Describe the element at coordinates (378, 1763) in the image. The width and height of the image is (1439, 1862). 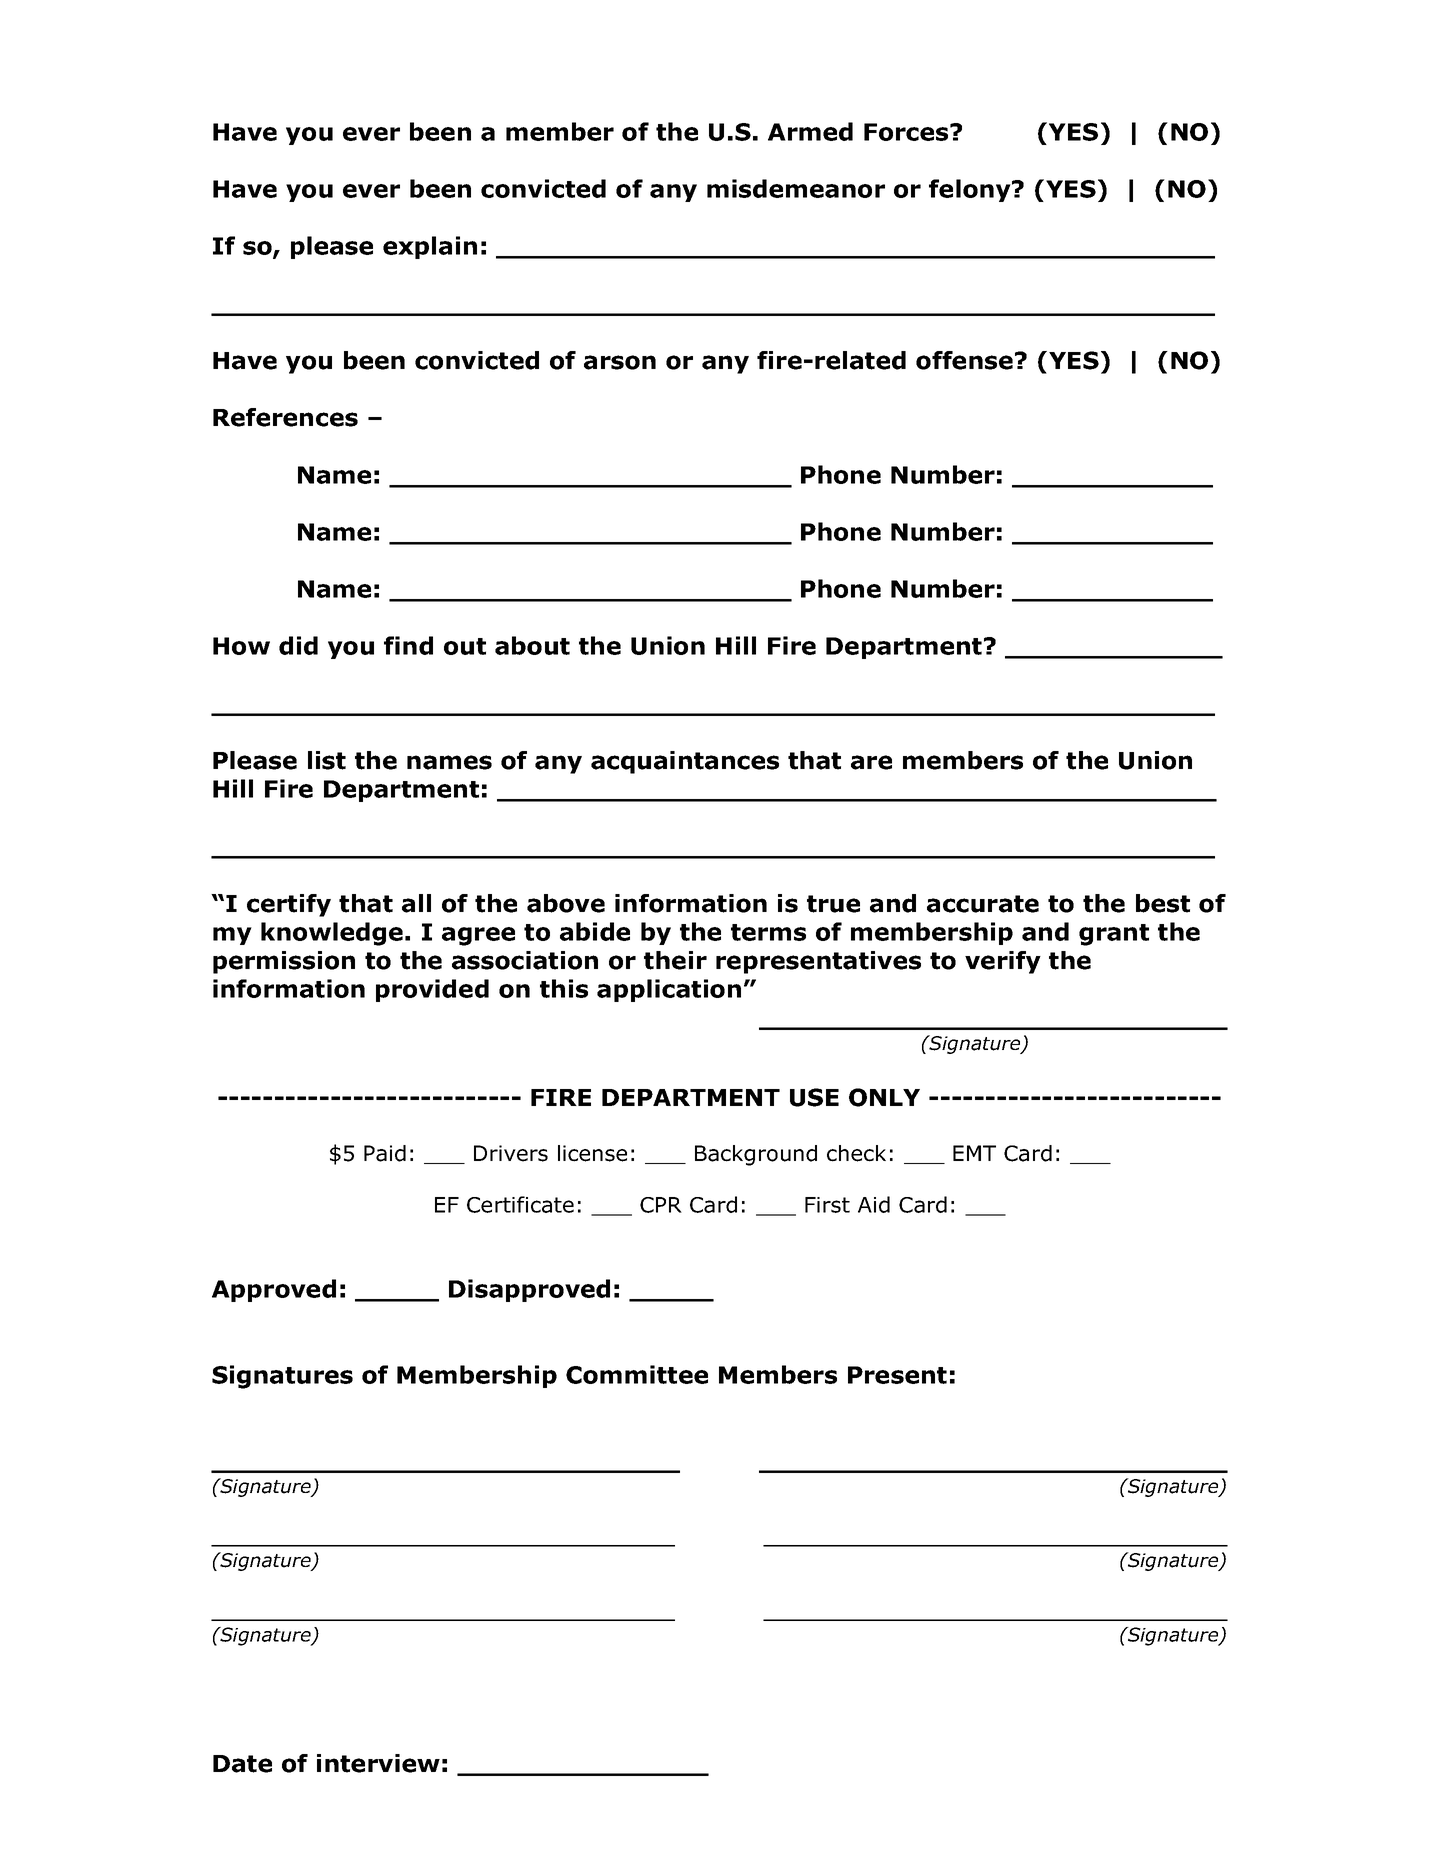
I see `interview` at that location.
